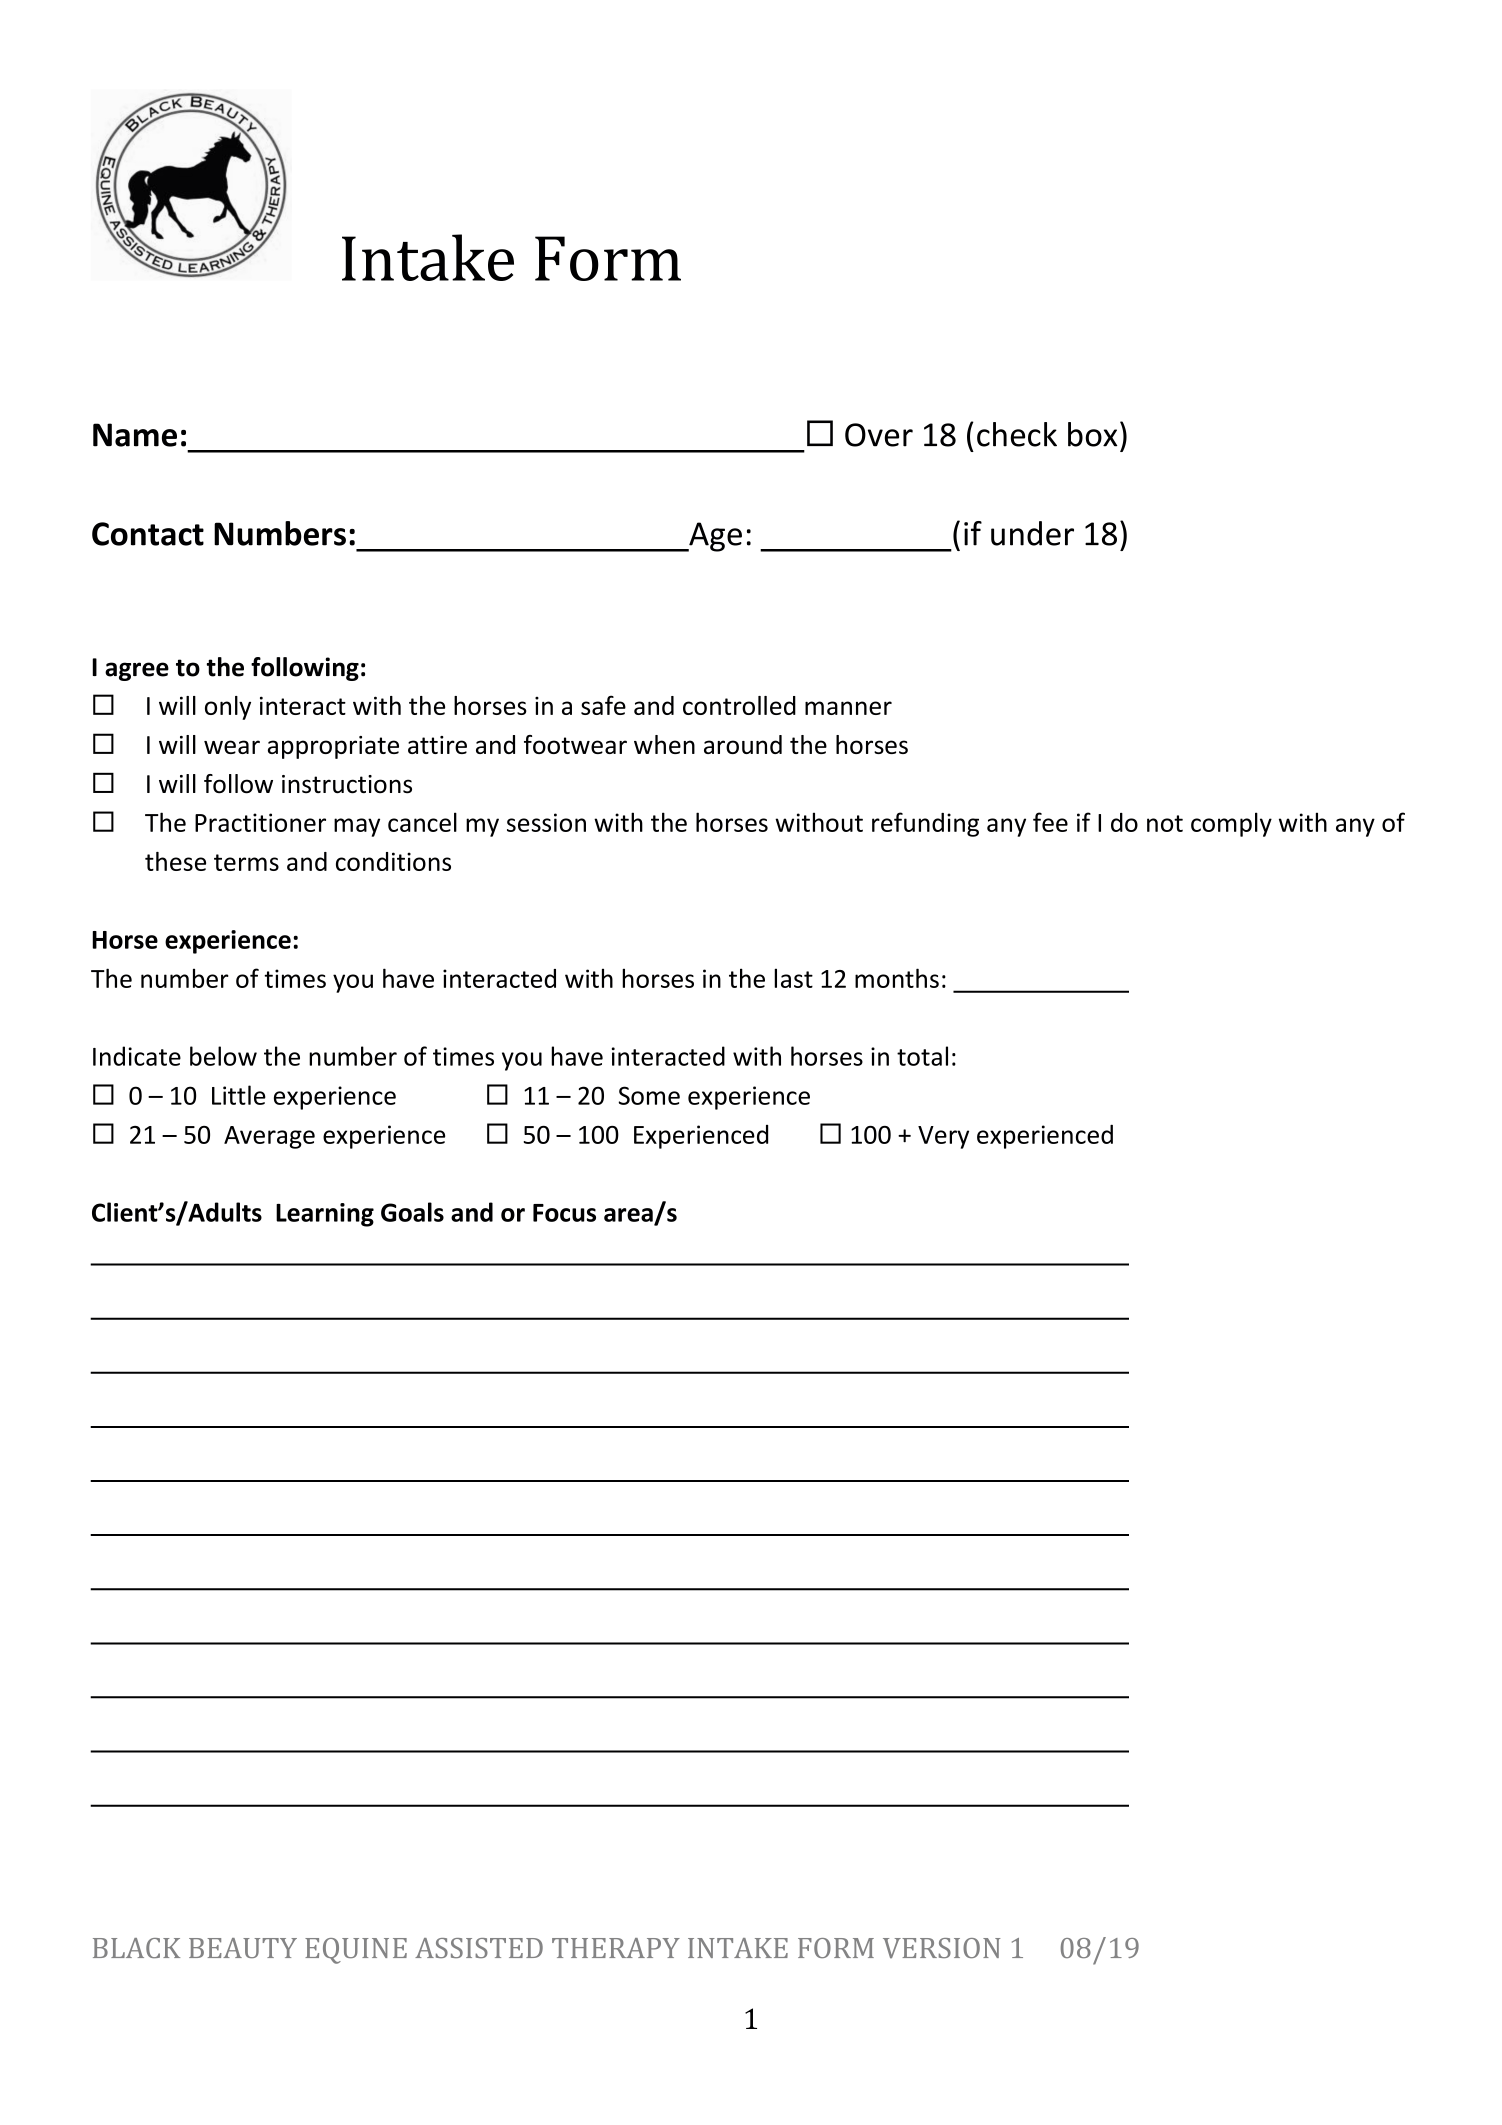 The image size is (1502, 2125). I want to click on BEAUTY, so click(243, 1948).
